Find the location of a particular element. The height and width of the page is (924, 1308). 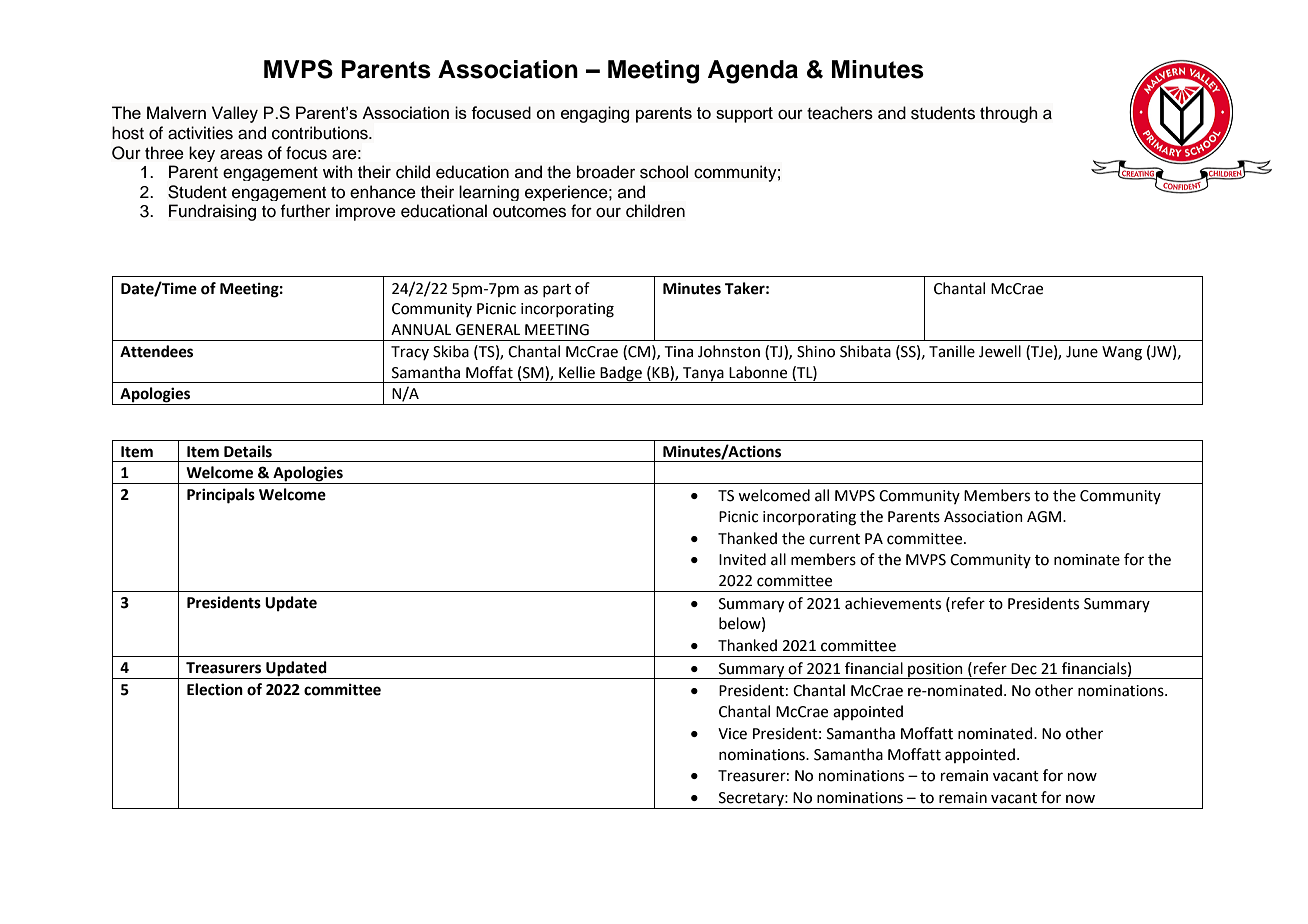

Jewell is located at coordinates (1000, 351).
